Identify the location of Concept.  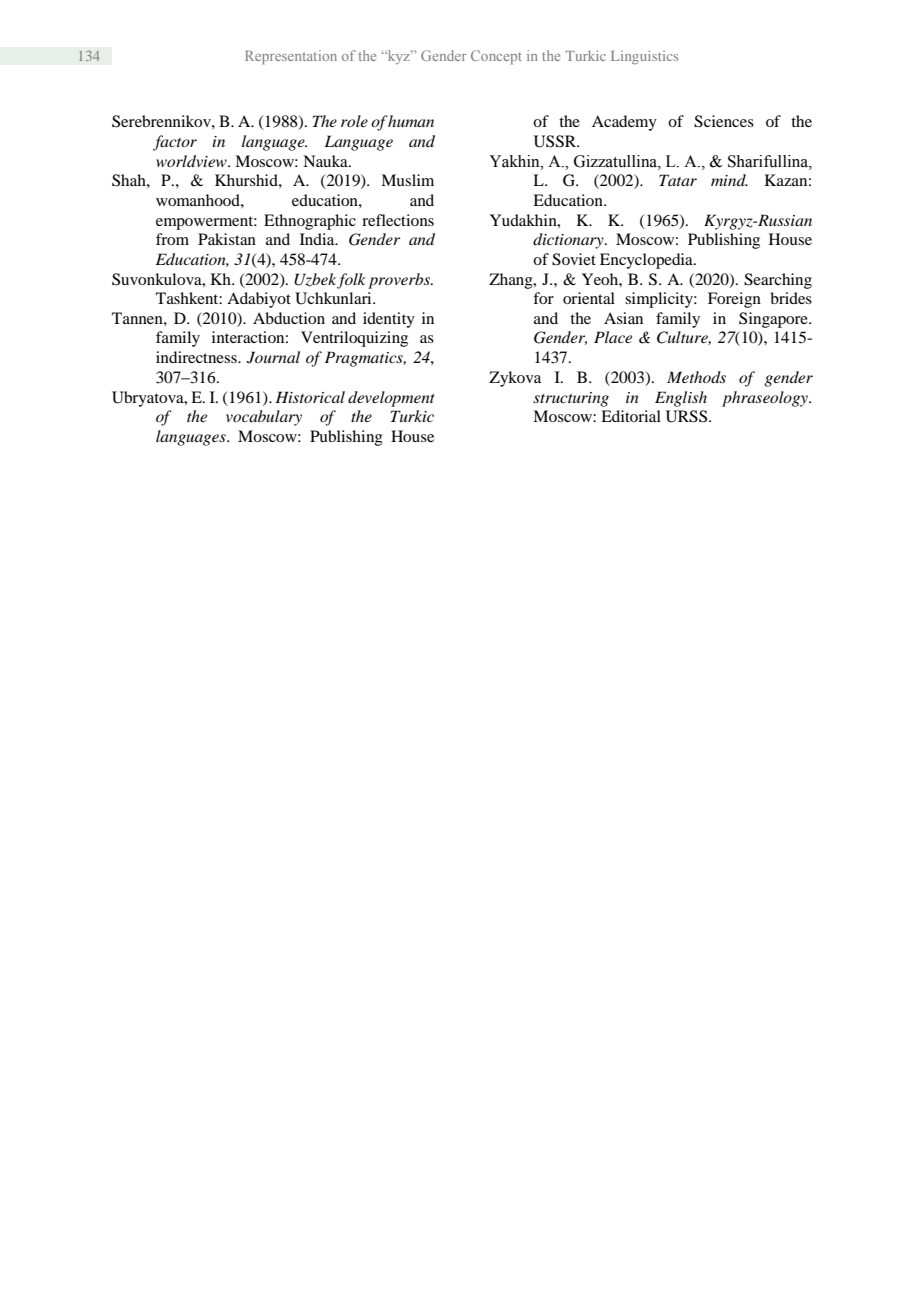
(496, 57).
